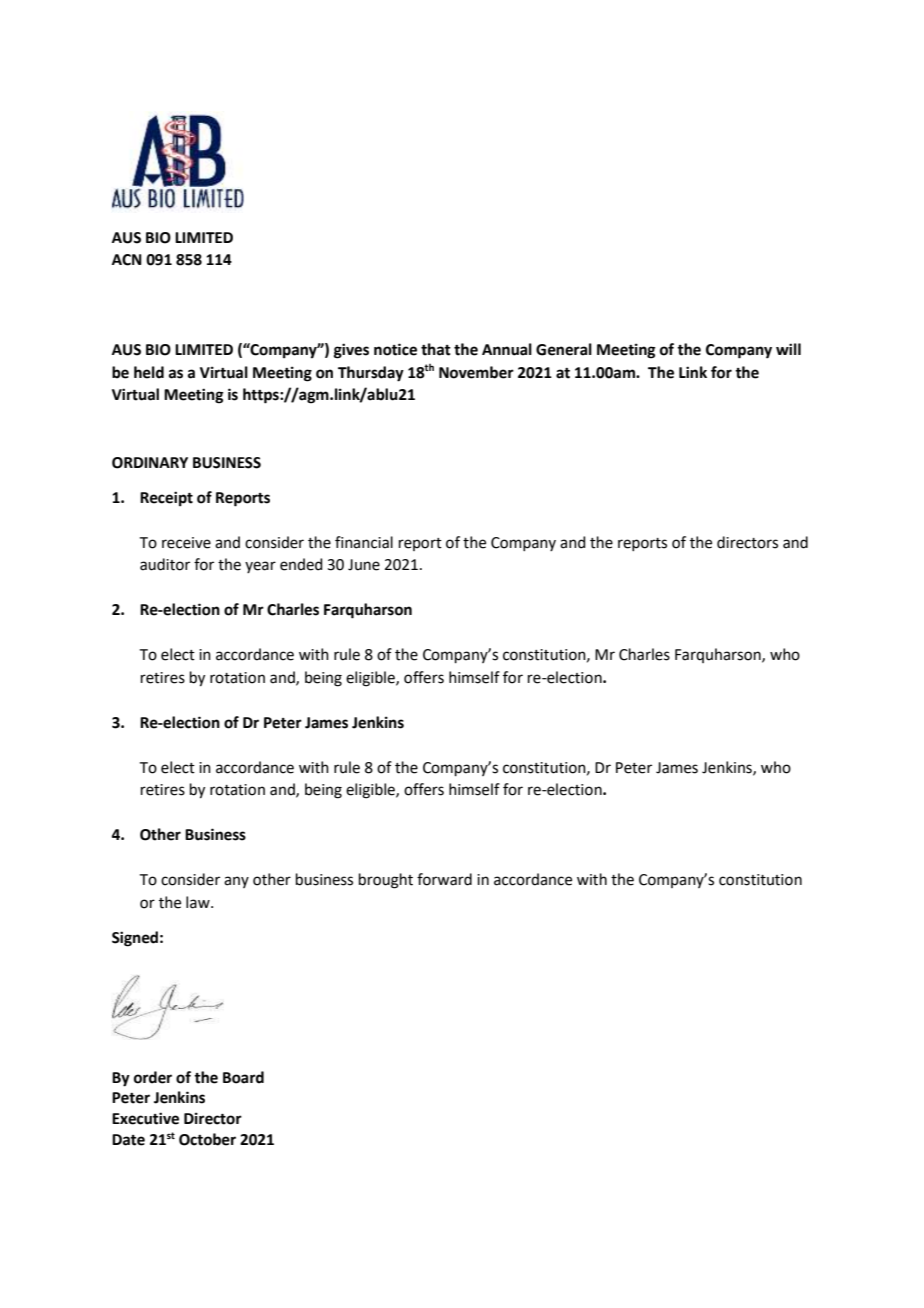 The width and height of the document is (924, 1308). What do you see at coordinates (260, 567) in the document?
I see `year` at bounding box center [260, 567].
